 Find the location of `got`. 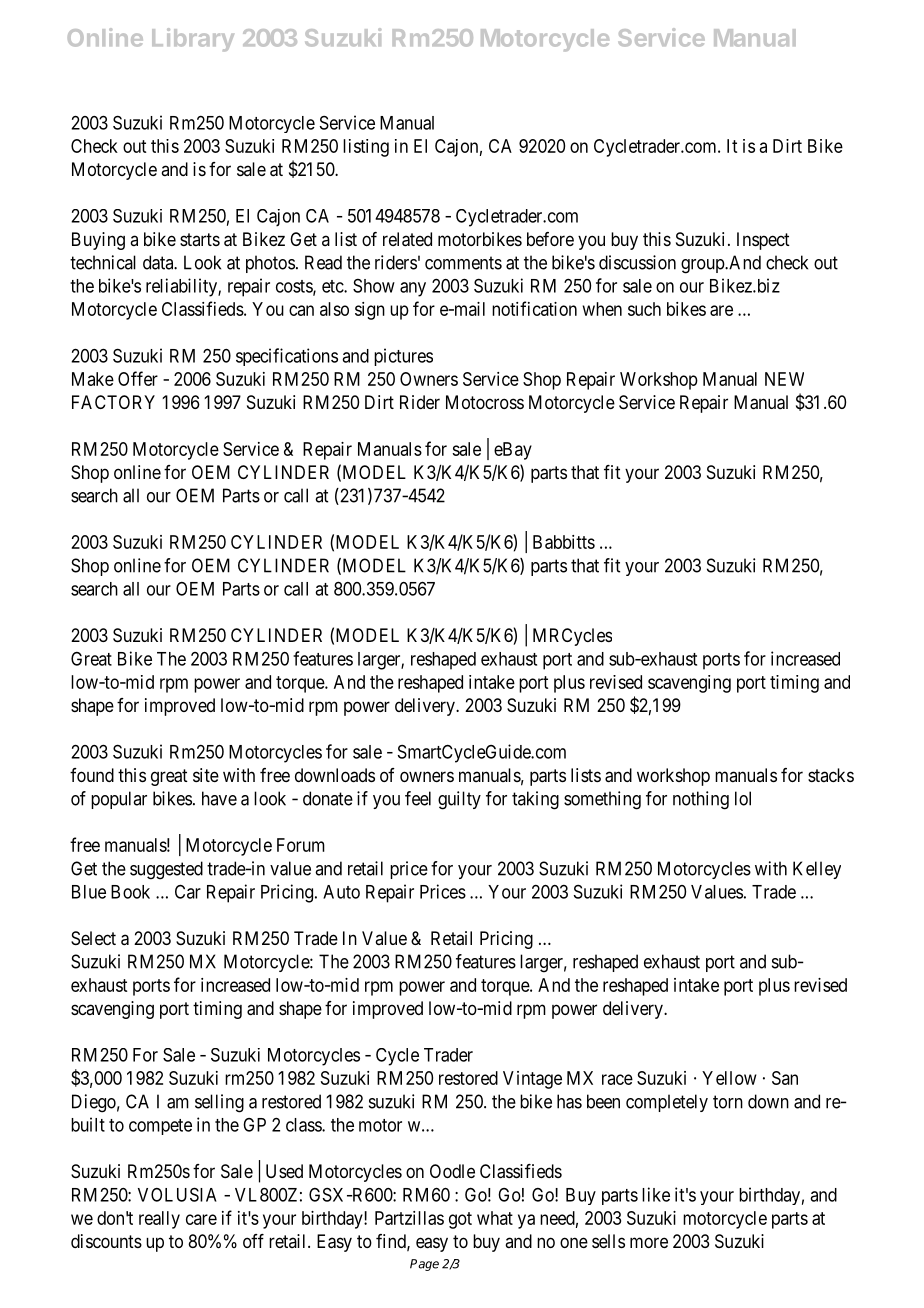

got is located at coordinates (460, 1220).
